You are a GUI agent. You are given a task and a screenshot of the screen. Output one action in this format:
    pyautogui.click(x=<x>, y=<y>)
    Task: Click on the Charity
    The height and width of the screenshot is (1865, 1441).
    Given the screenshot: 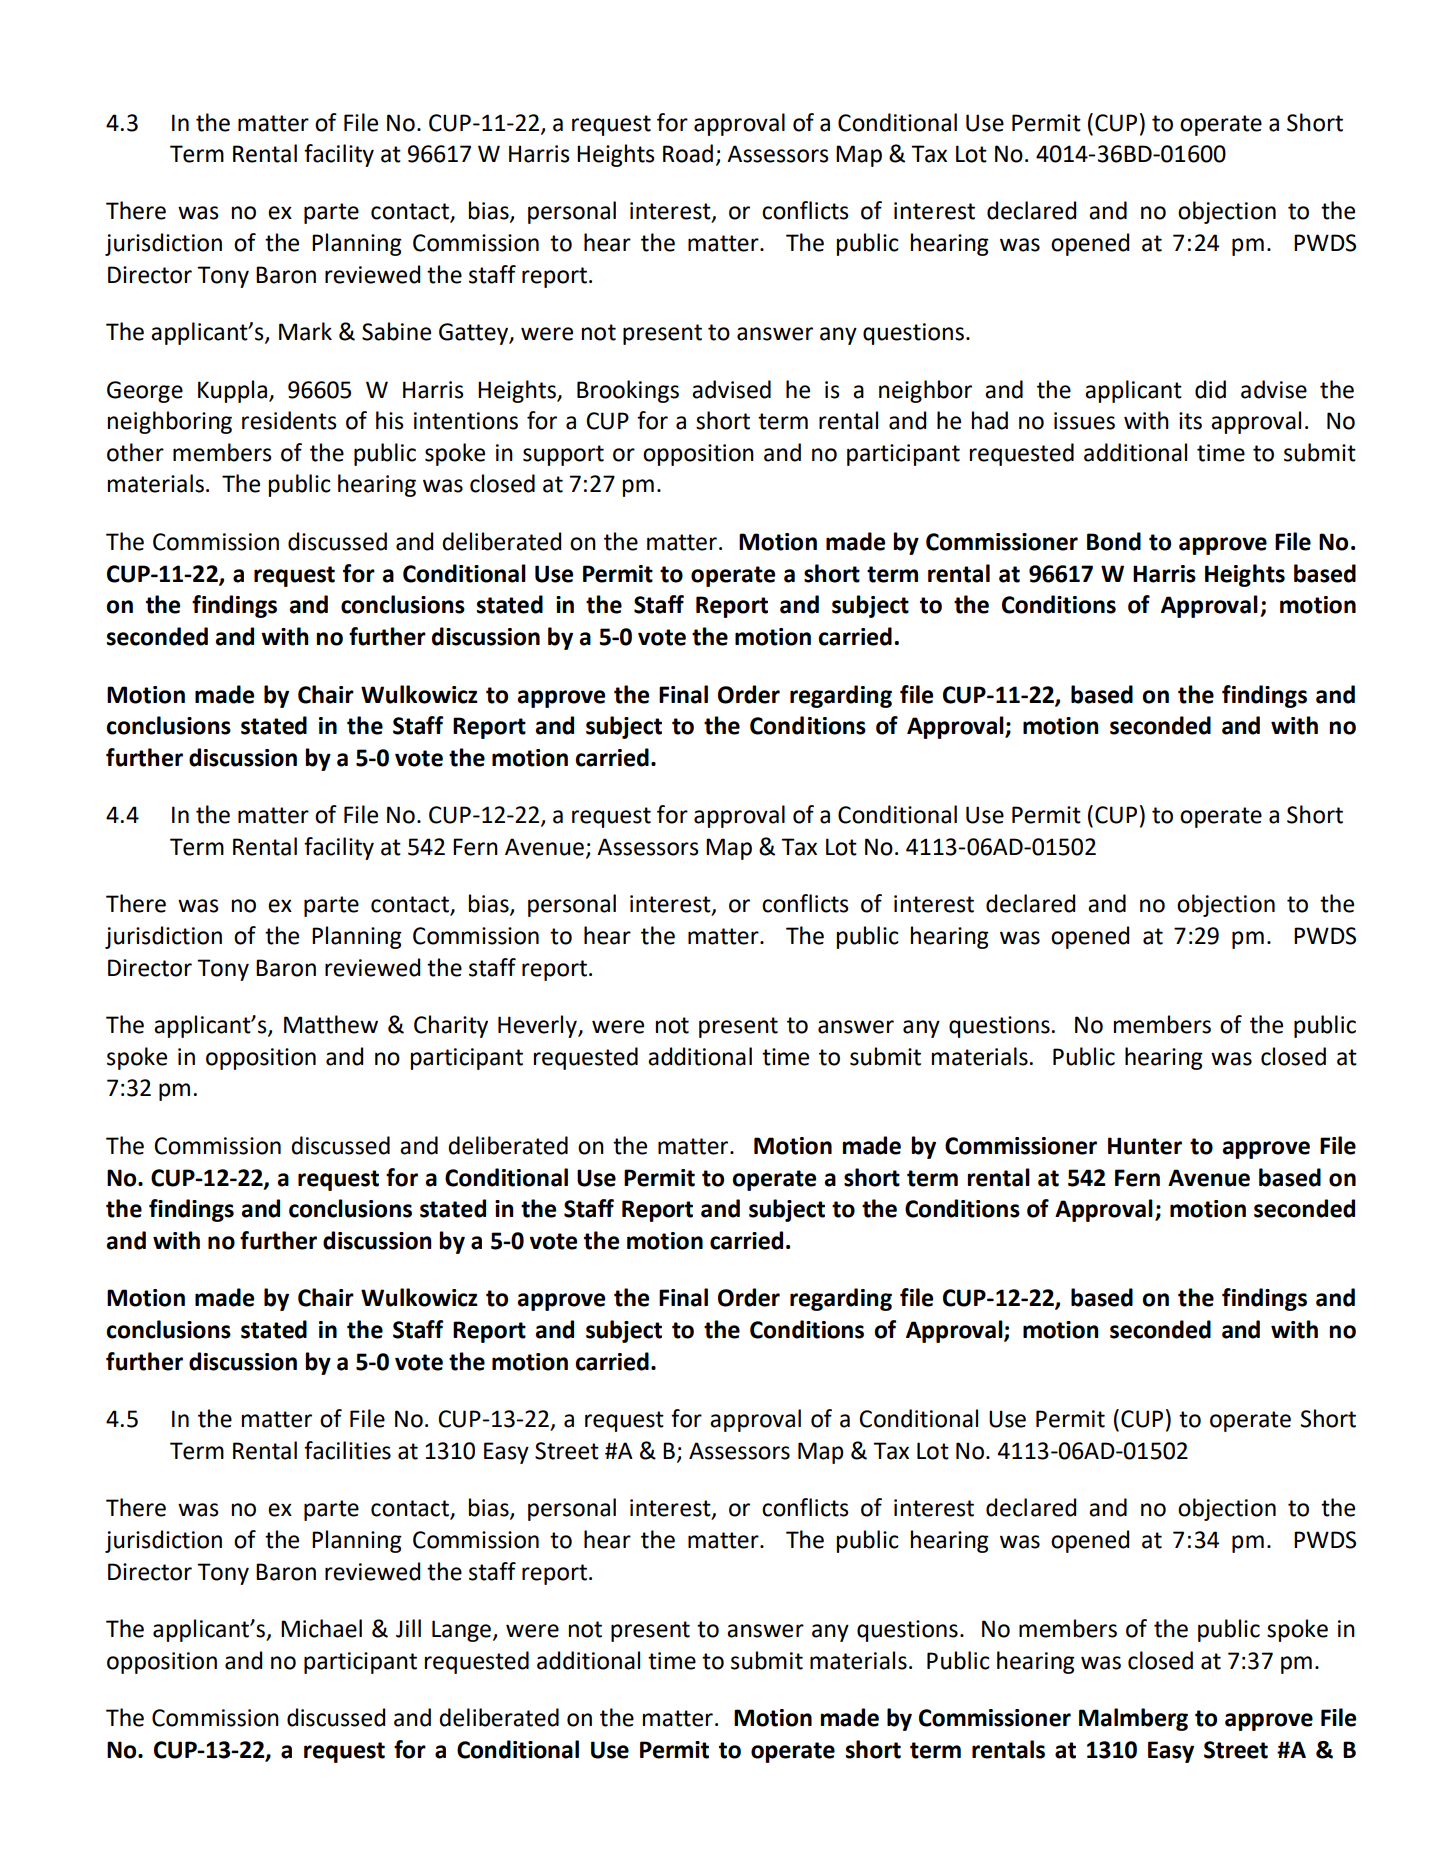 What is the action you would take?
    pyautogui.click(x=451, y=1026)
